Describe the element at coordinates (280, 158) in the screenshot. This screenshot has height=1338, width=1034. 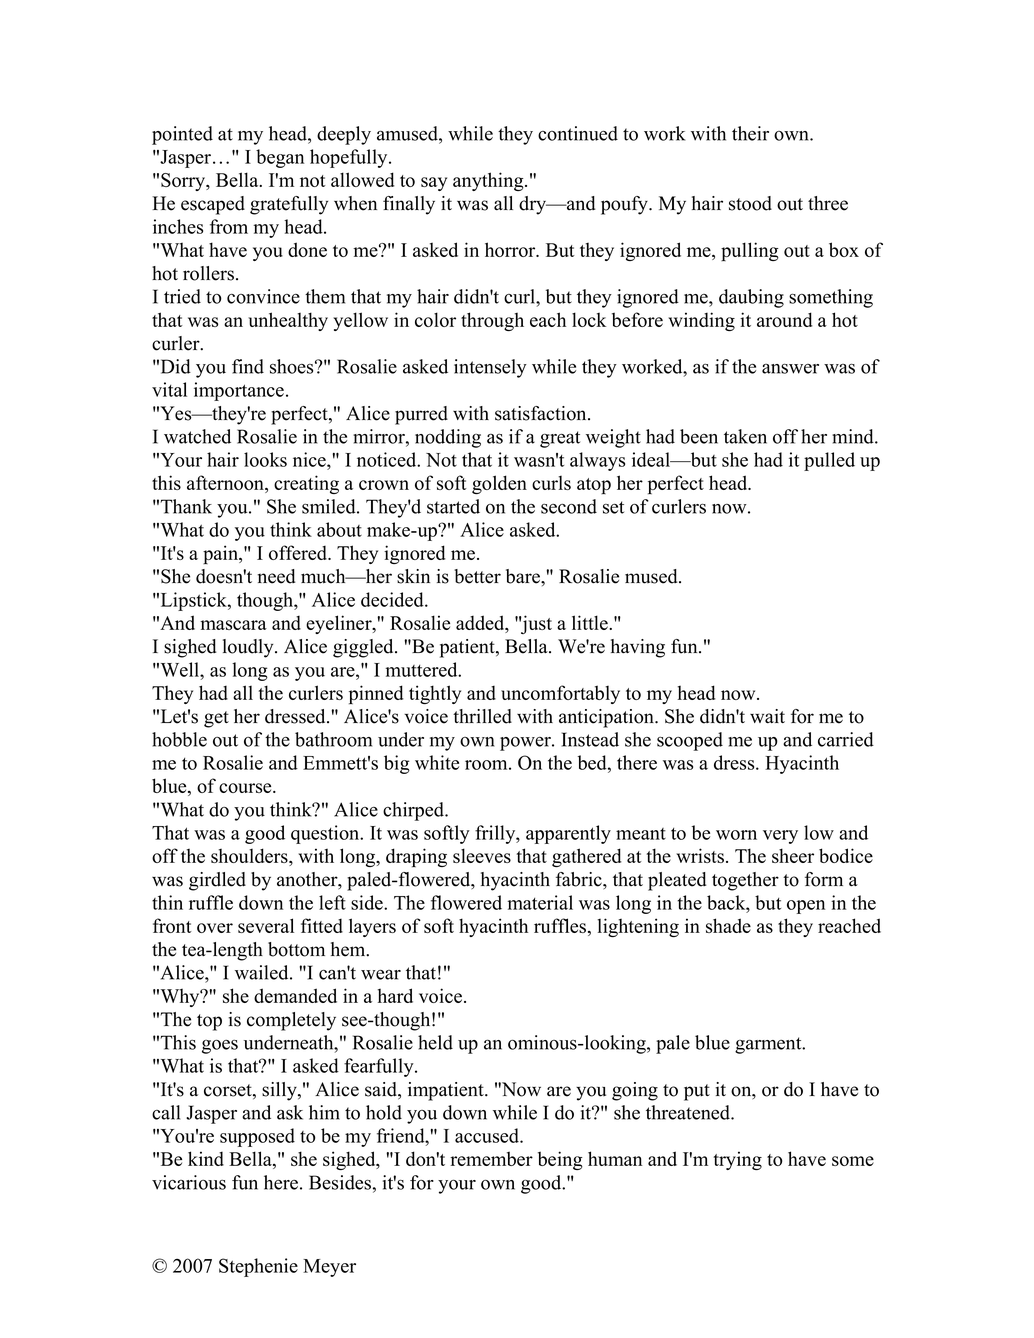
I see `began` at that location.
